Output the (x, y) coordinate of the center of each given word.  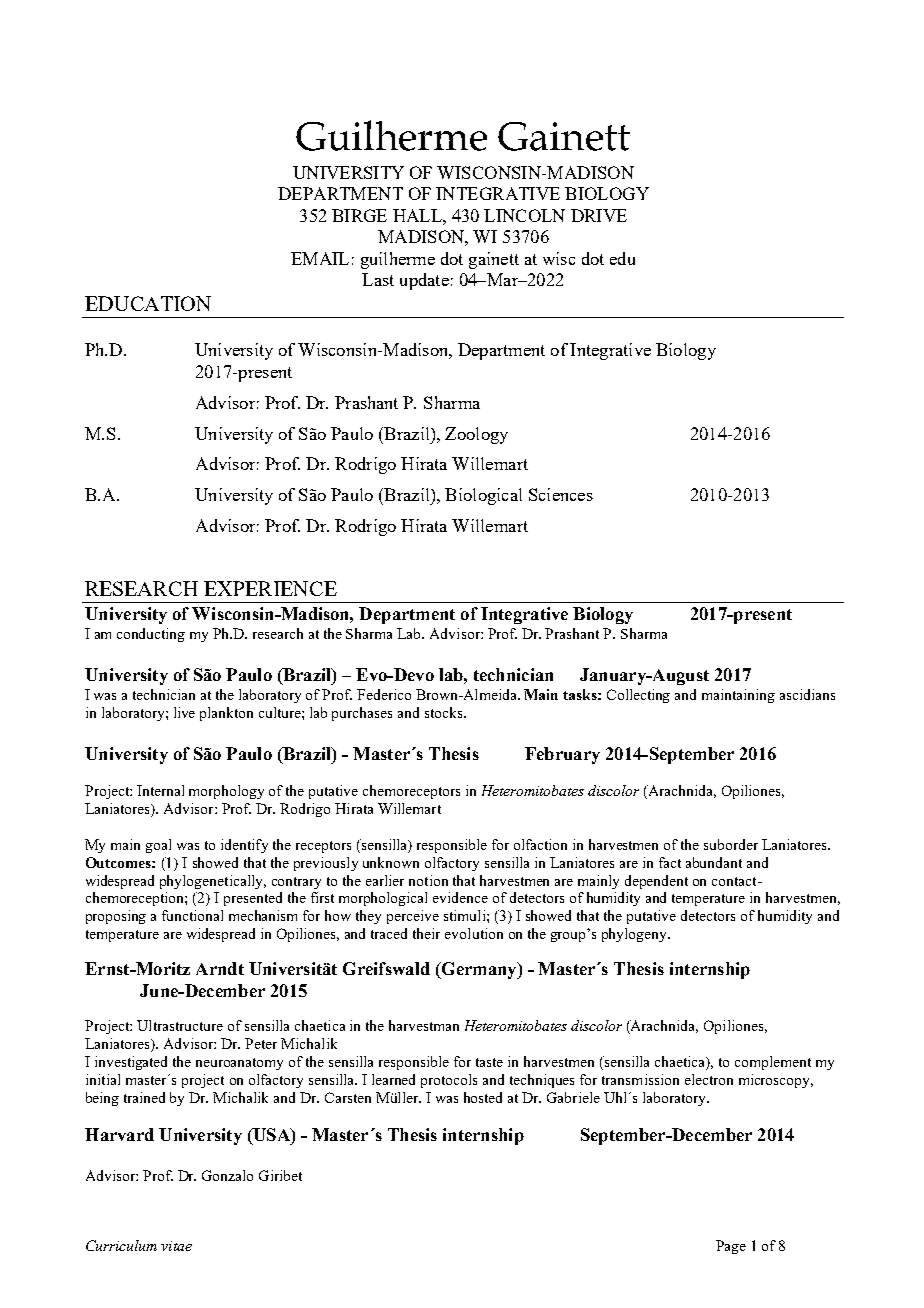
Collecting (638, 696)
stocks (445, 712)
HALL (418, 215)
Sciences (561, 494)
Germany (479, 970)
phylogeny (635, 935)
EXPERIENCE (270, 588)
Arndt (220, 968)
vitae (176, 1246)
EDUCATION (148, 303)
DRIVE (599, 215)
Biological (483, 496)
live (184, 712)
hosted (483, 1097)
